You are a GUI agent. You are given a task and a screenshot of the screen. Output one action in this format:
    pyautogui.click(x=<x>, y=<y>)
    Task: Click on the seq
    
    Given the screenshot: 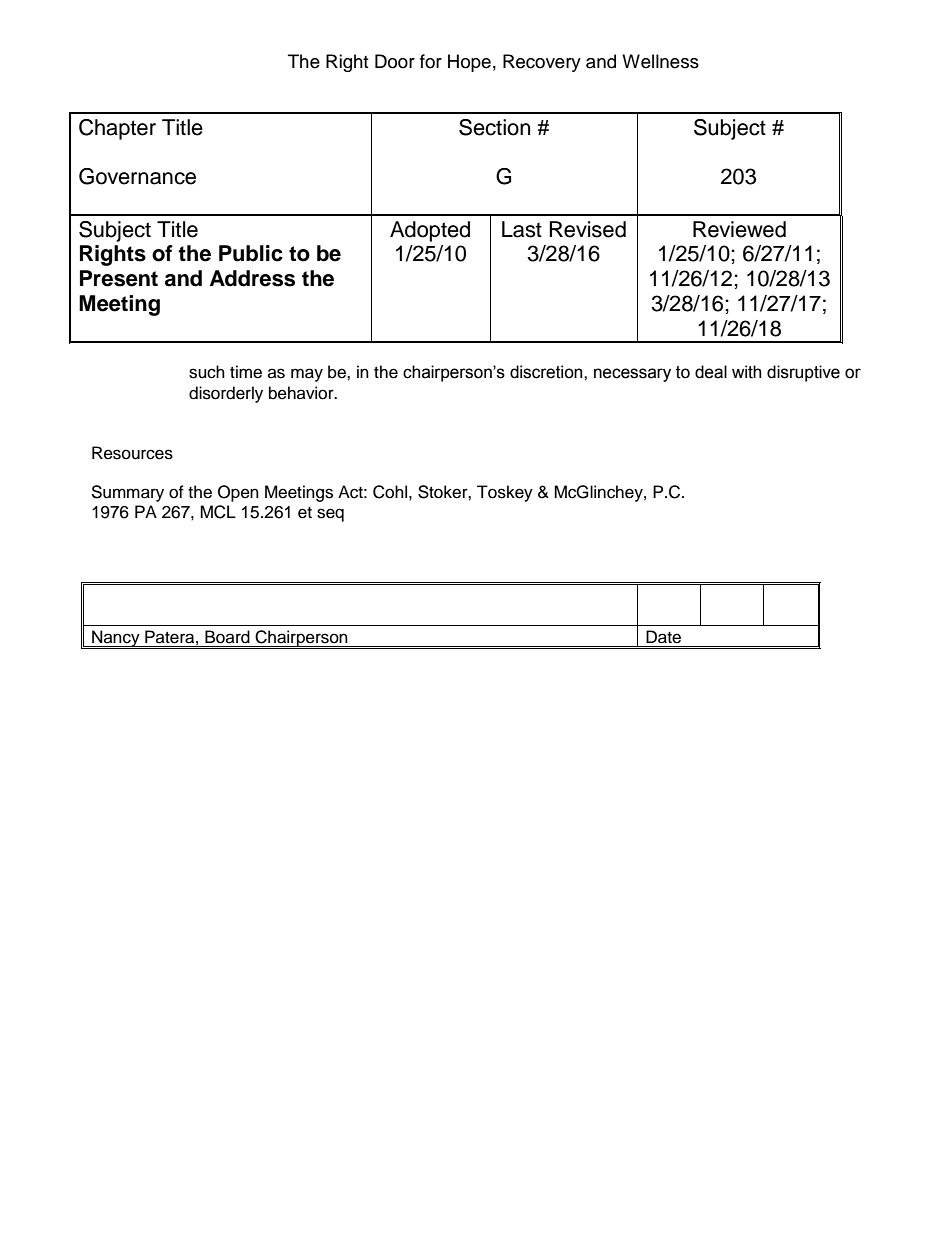 What is the action you would take?
    pyautogui.click(x=330, y=515)
